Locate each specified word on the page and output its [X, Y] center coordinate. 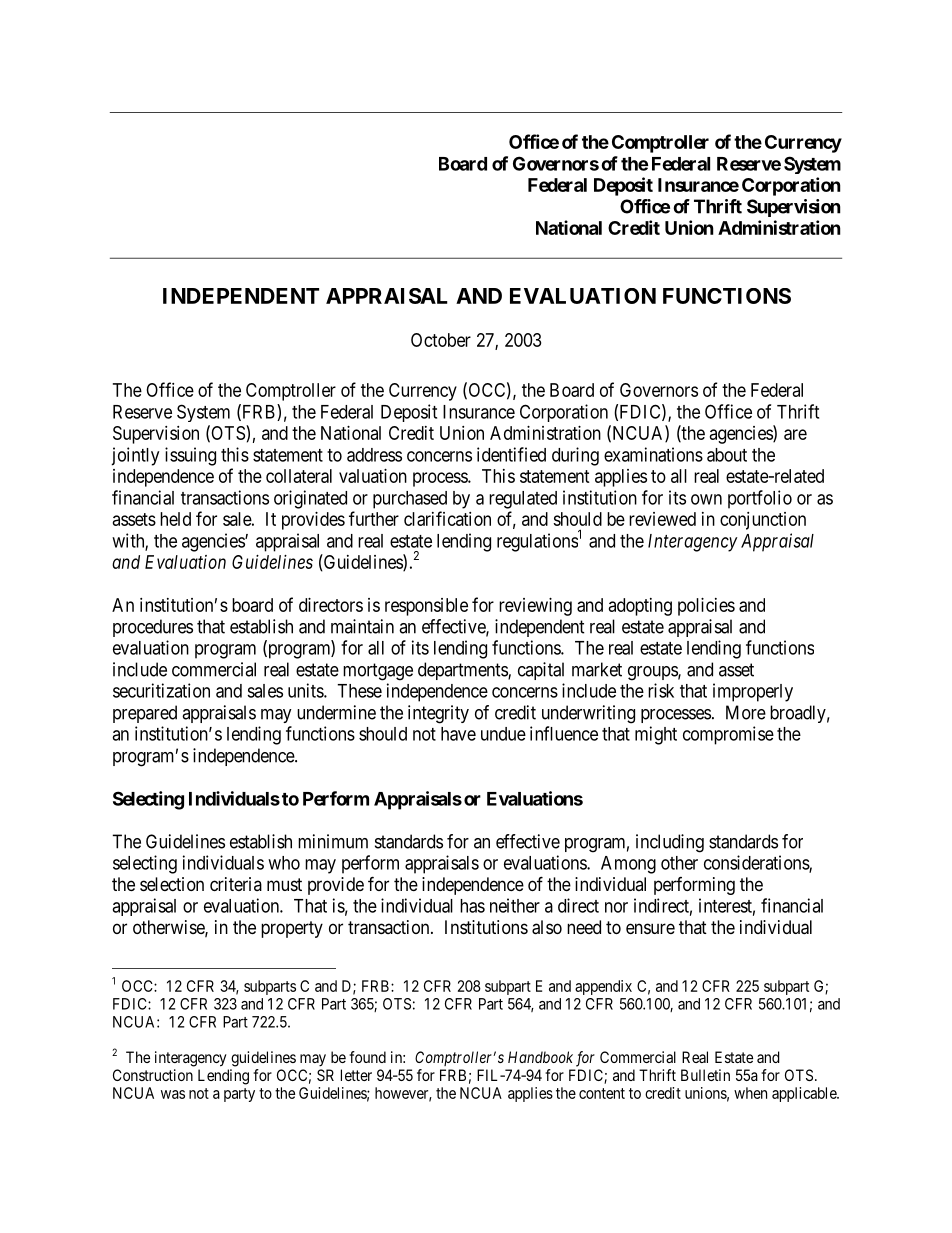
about [727, 455]
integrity [438, 714]
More [746, 712]
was [173, 1094]
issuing [190, 456]
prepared [145, 714]
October [441, 340]
